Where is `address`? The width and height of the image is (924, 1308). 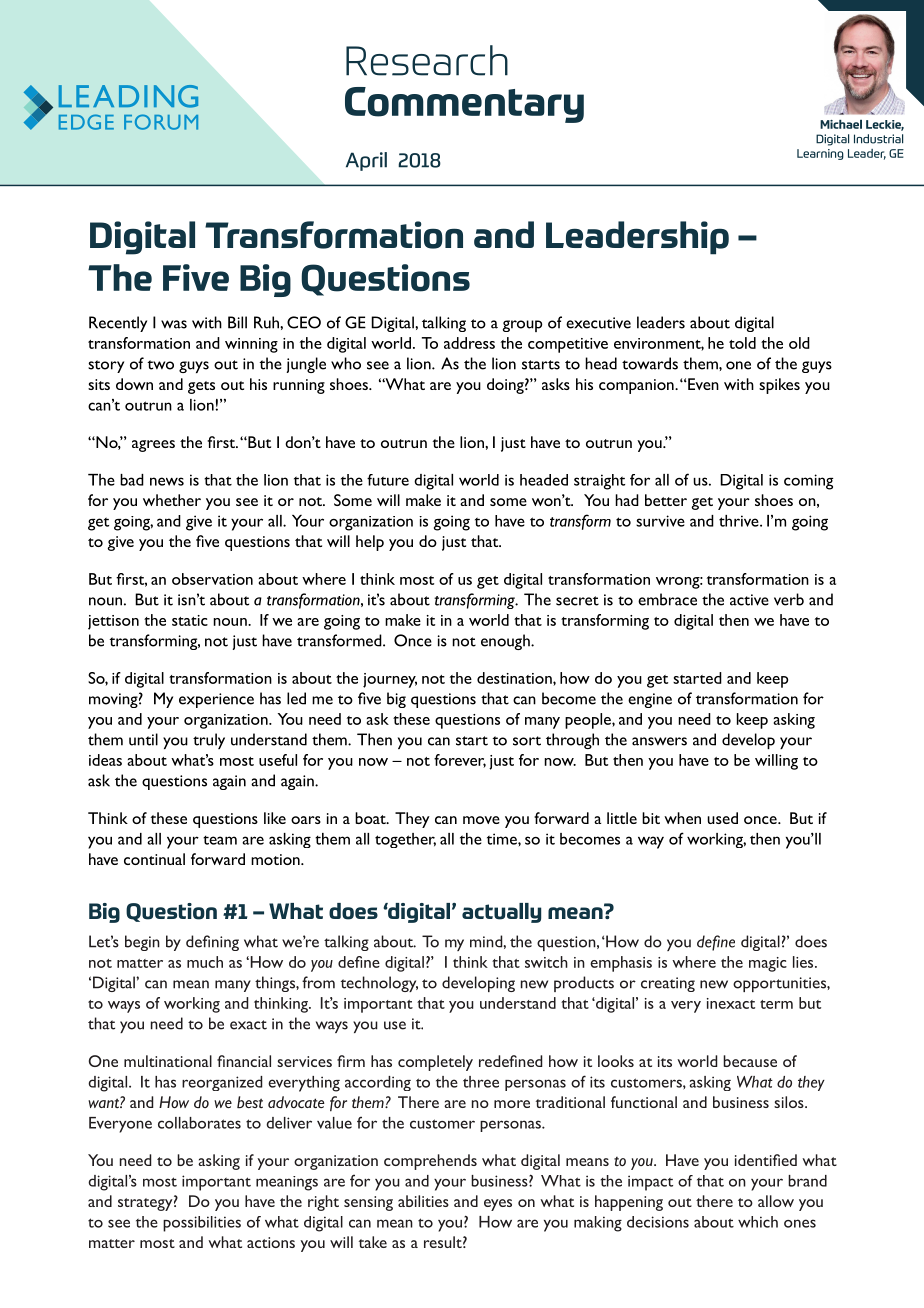 address is located at coordinates (469, 343).
